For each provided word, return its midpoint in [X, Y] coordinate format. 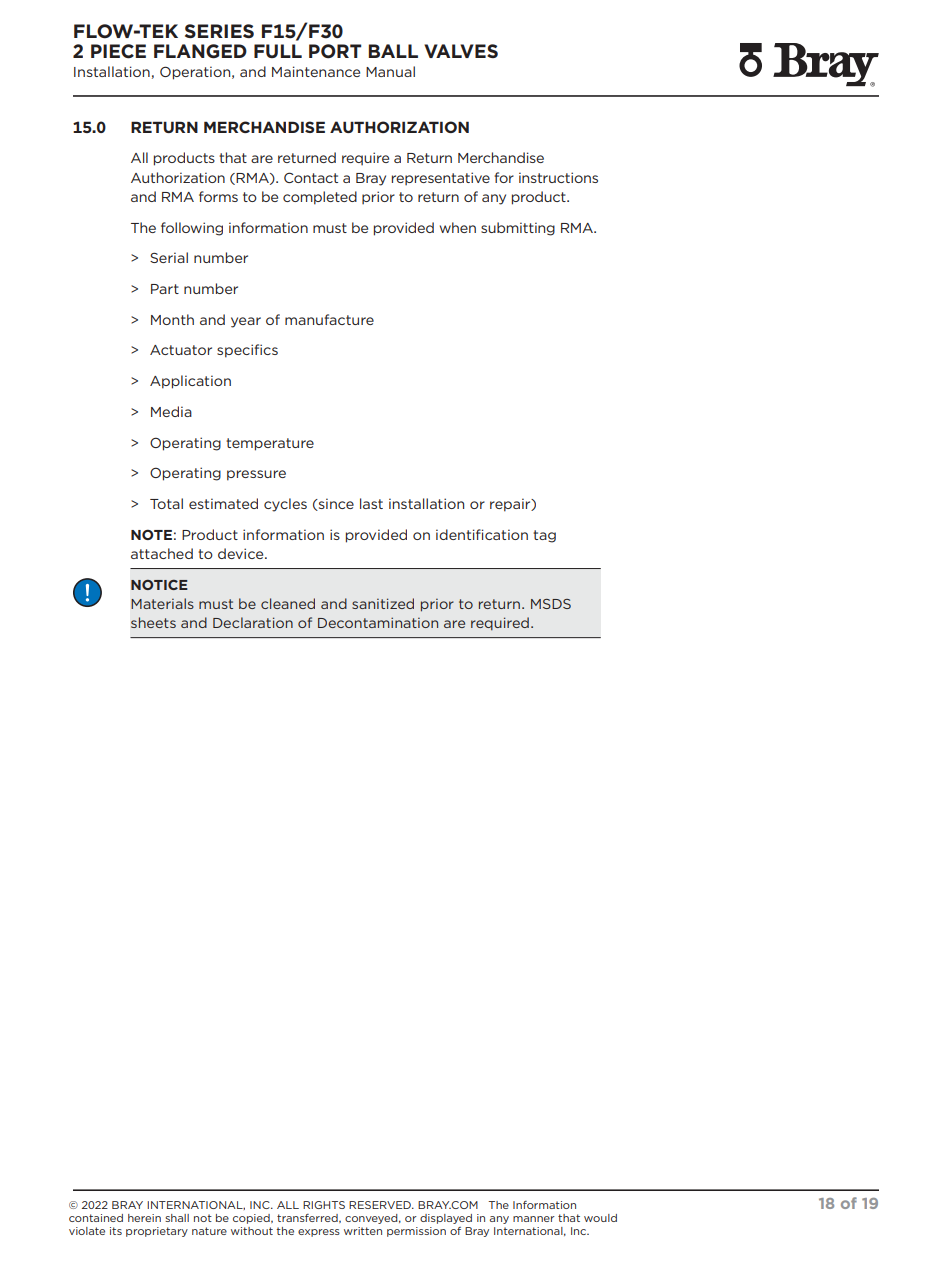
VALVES [461, 51]
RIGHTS [324, 1205]
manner [534, 1219]
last [371, 503]
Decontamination [378, 622]
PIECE [118, 51]
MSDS [551, 604]
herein [144, 1218]
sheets [153, 622]
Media [171, 411]
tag [544, 536]
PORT [335, 51]
